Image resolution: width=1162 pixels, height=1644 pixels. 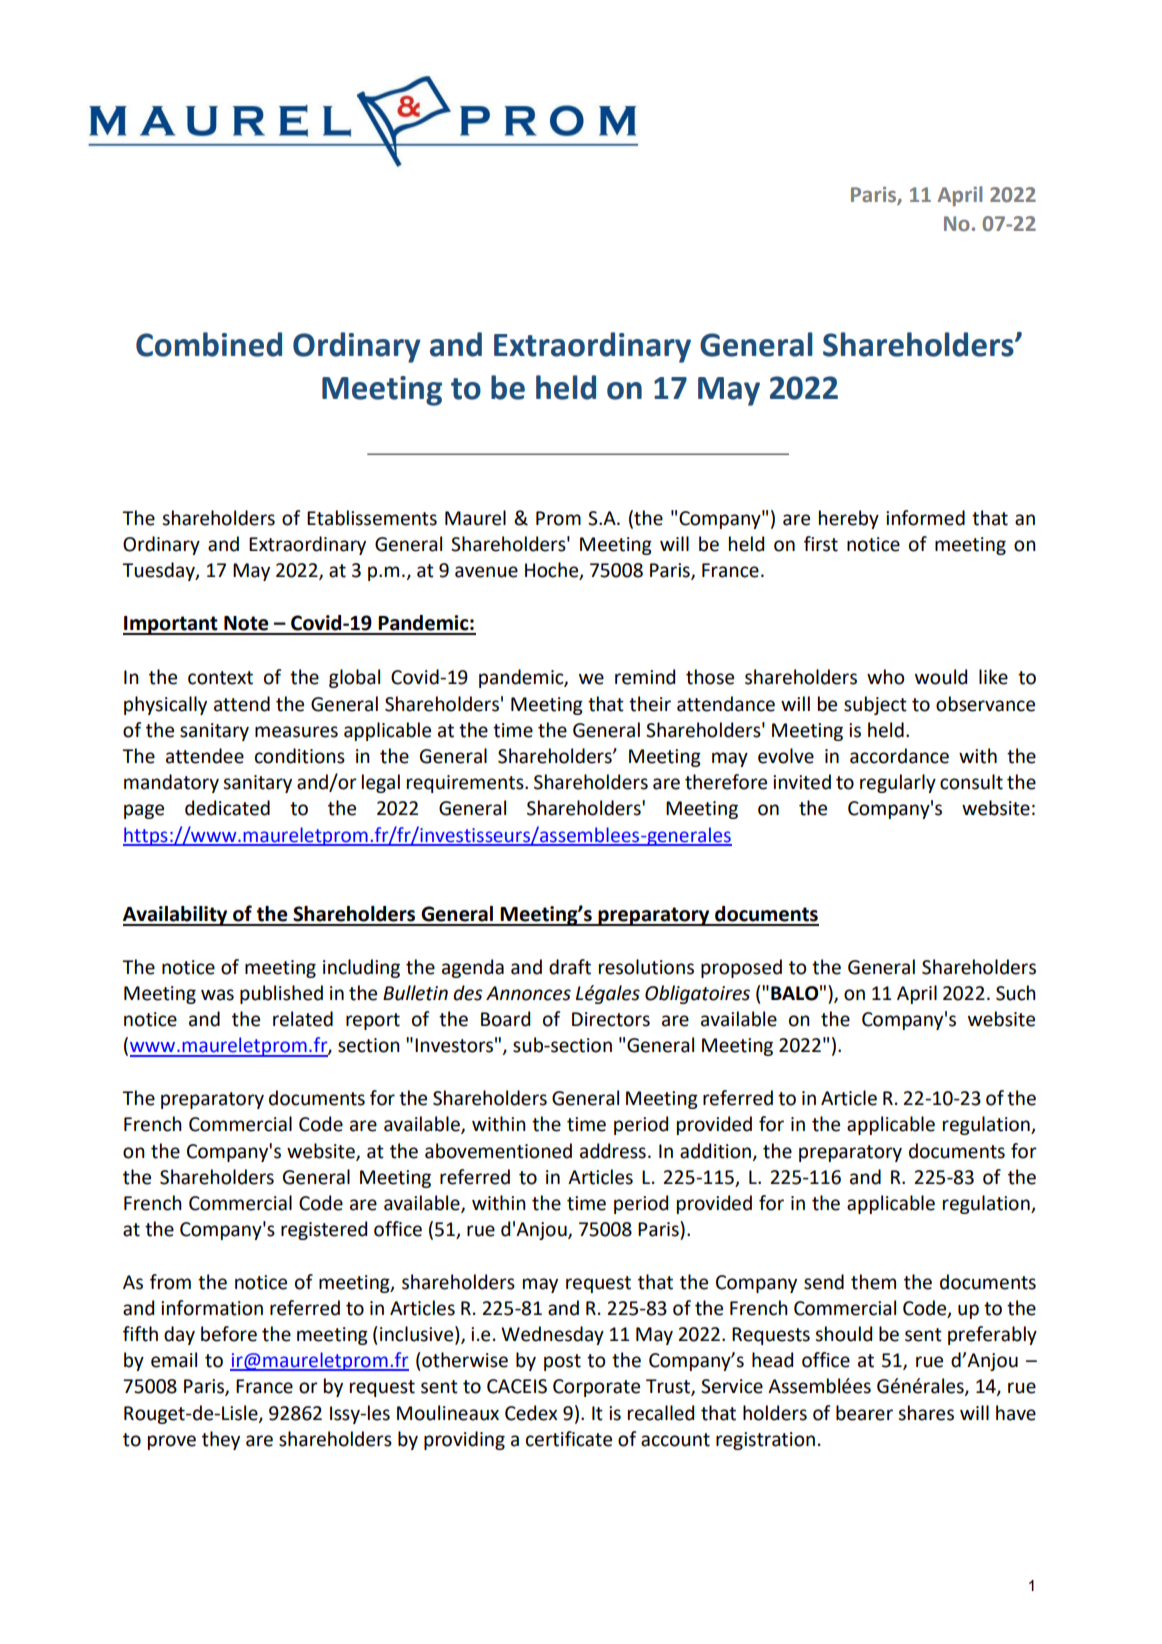 What do you see at coordinates (570, 967) in the screenshot?
I see `draft` at bounding box center [570, 967].
